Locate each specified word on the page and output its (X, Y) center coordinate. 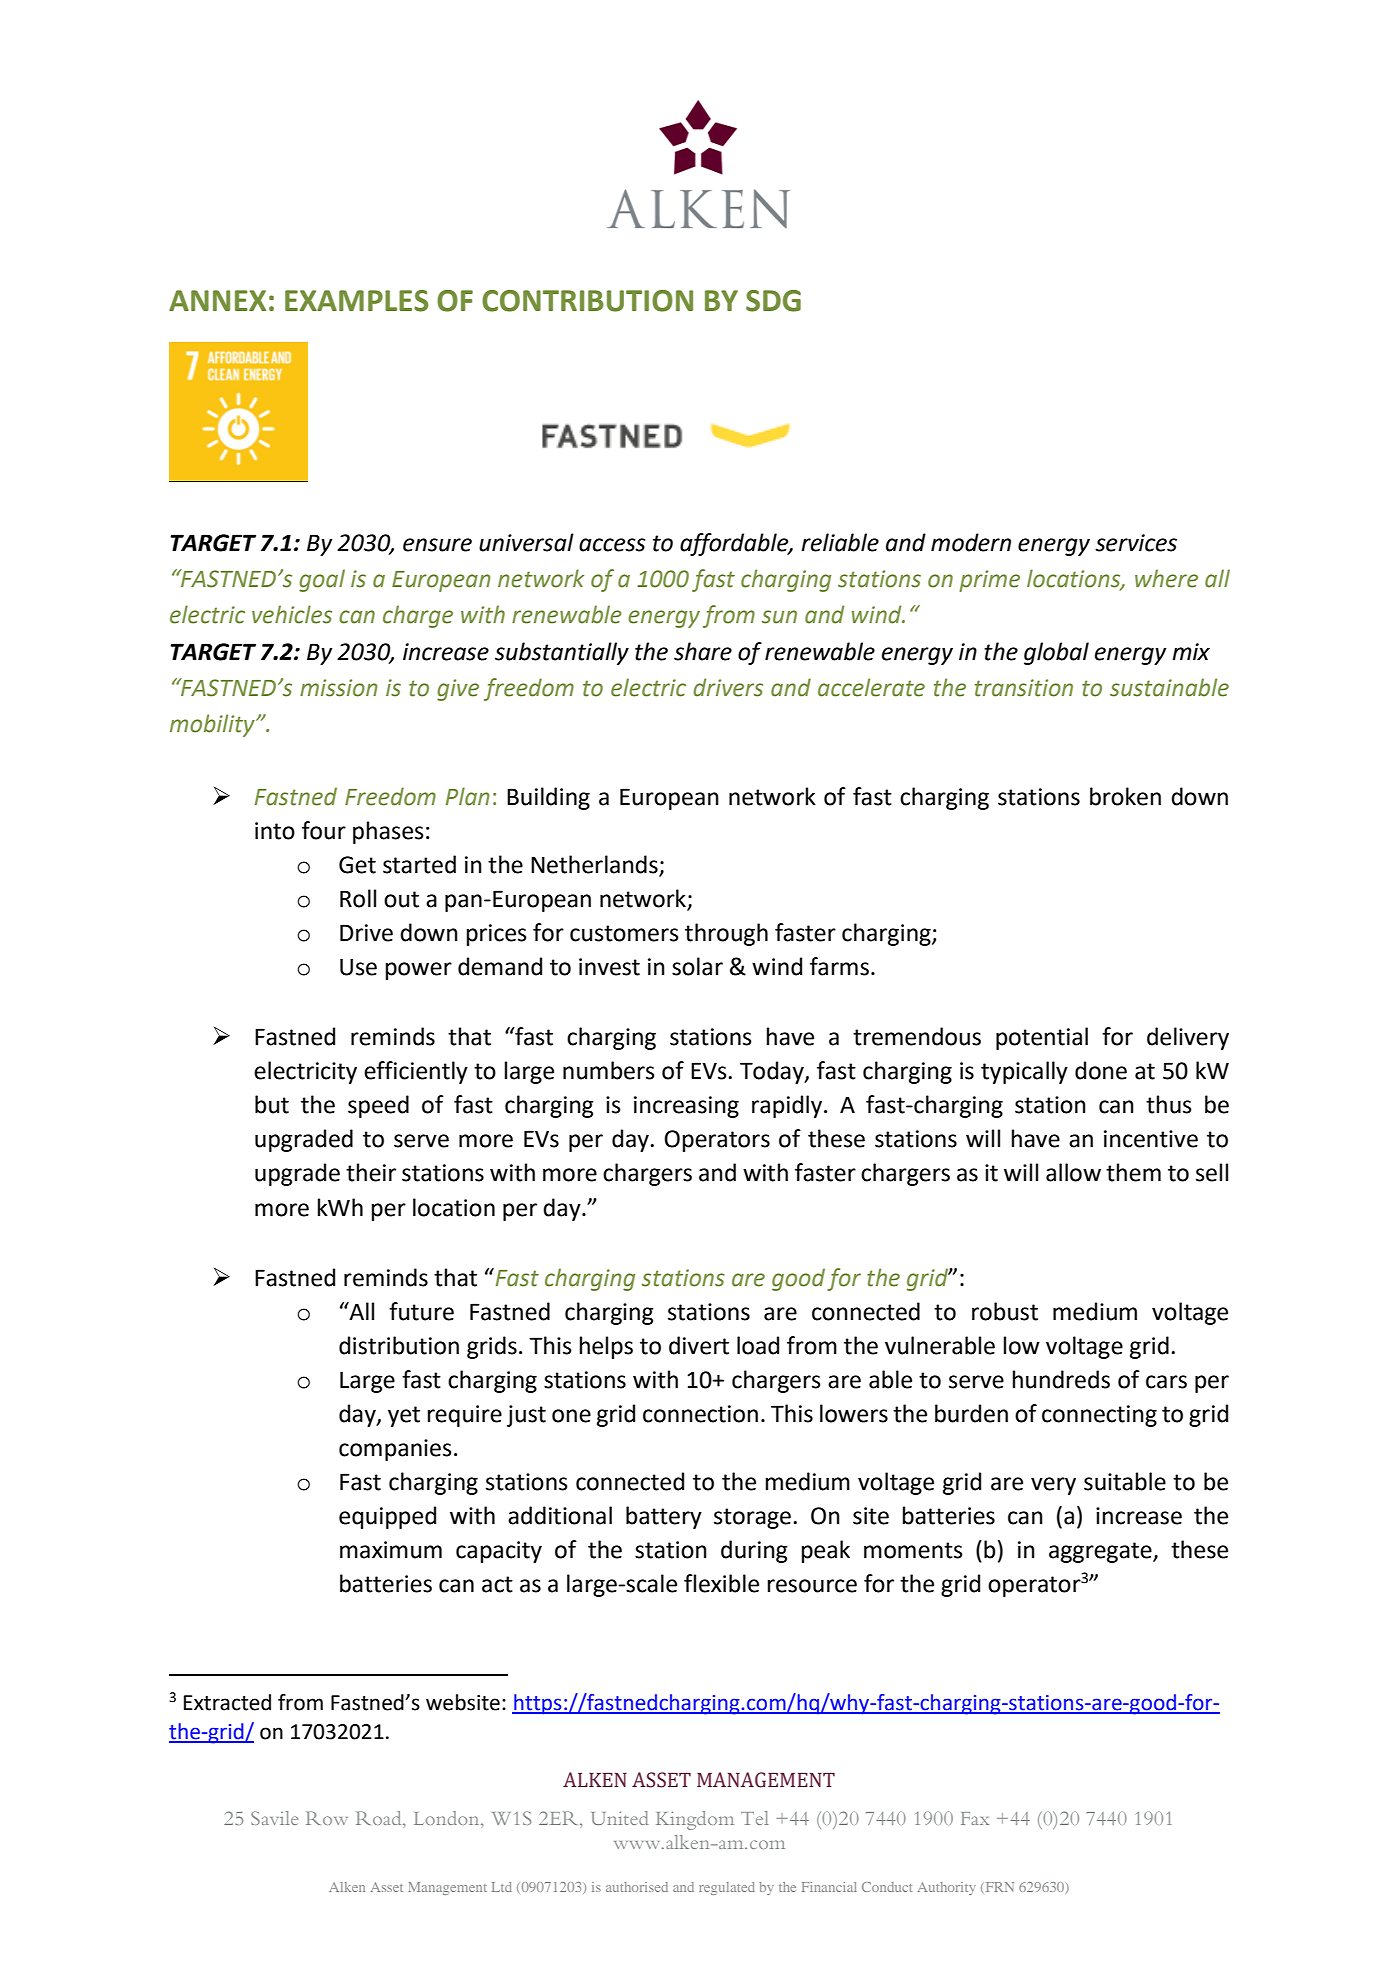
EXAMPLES (357, 301)
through (726, 934)
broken (1125, 796)
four (324, 830)
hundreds (1061, 1379)
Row (327, 1818)
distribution (399, 1345)
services (1136, 543)
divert (699, 1345)
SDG (773, 301)
